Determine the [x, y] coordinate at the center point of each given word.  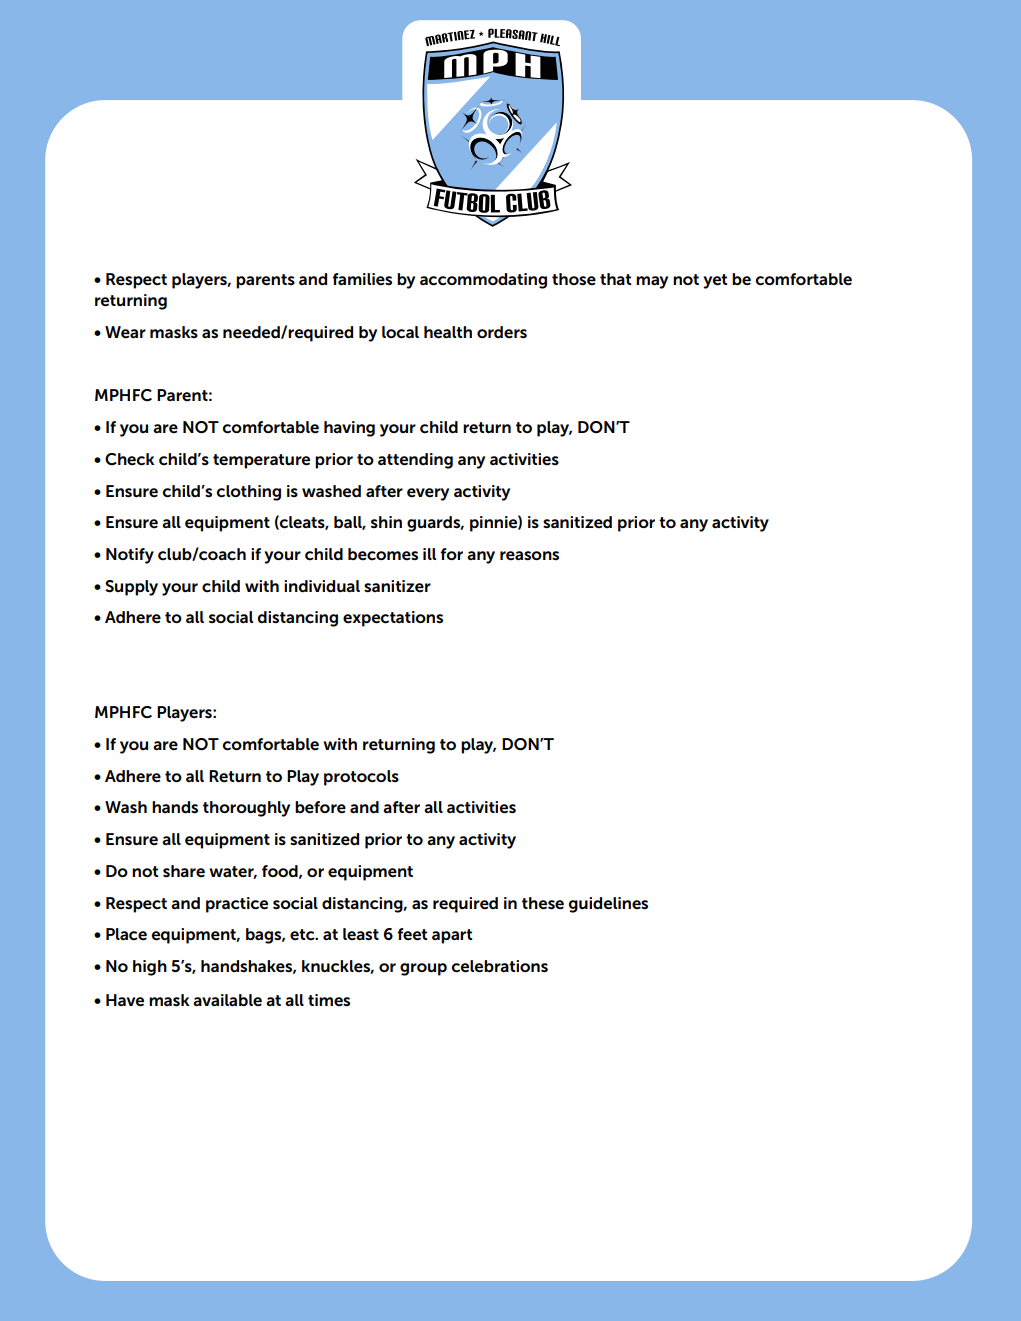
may [652, 282]
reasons [529, 556]
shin [386, 522]
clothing [248, 493]
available [227, 1000]
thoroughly [246, 809]
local [400, 332]
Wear [125, 332]
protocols [361, 778]
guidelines [608, 905]
